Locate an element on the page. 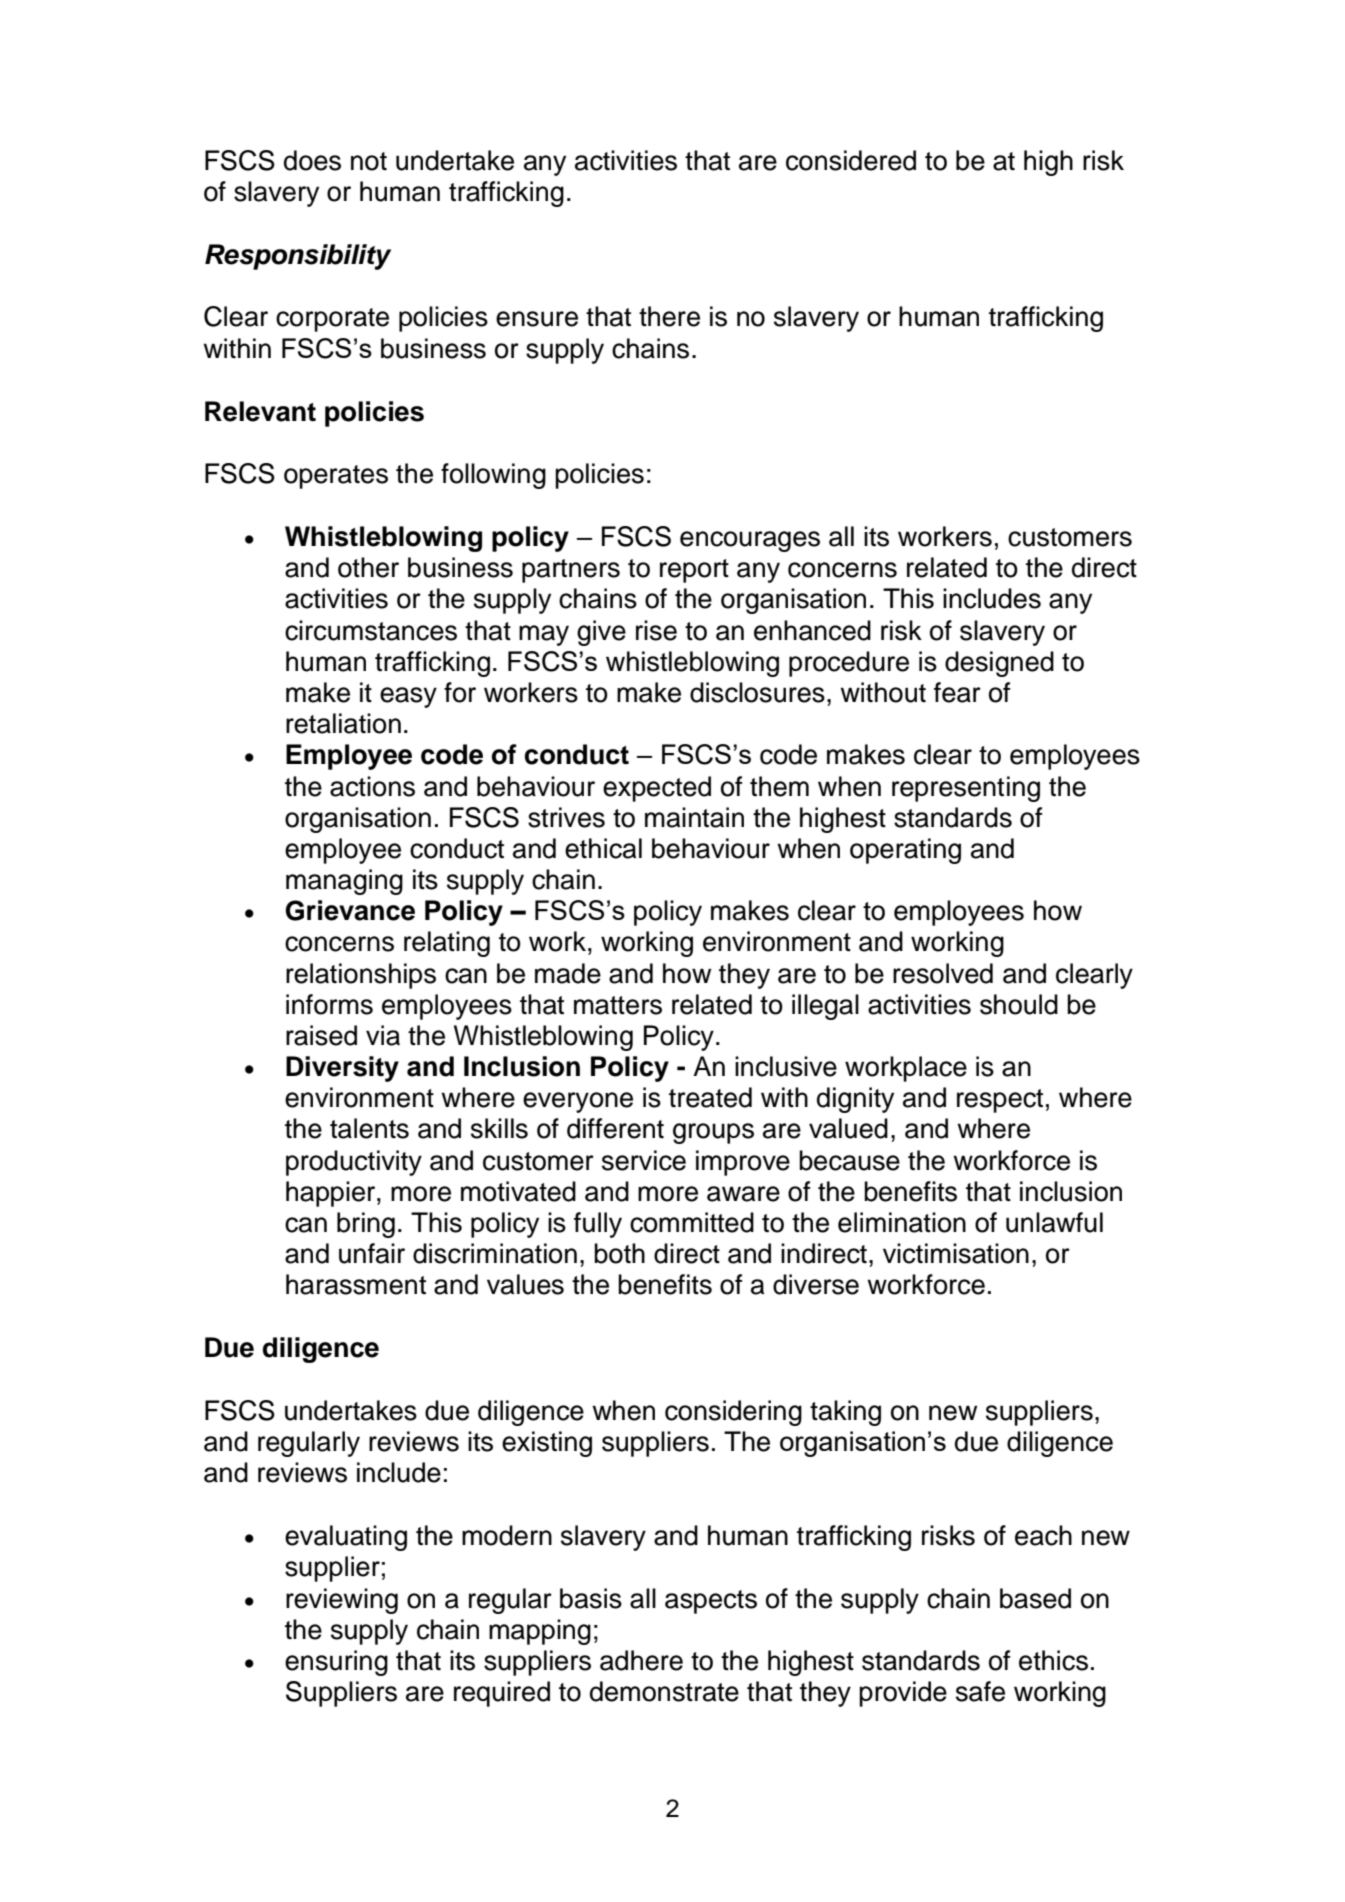 The height and width of the document is (1902, 1345). adhere is located at coordinates (641, 1660).
